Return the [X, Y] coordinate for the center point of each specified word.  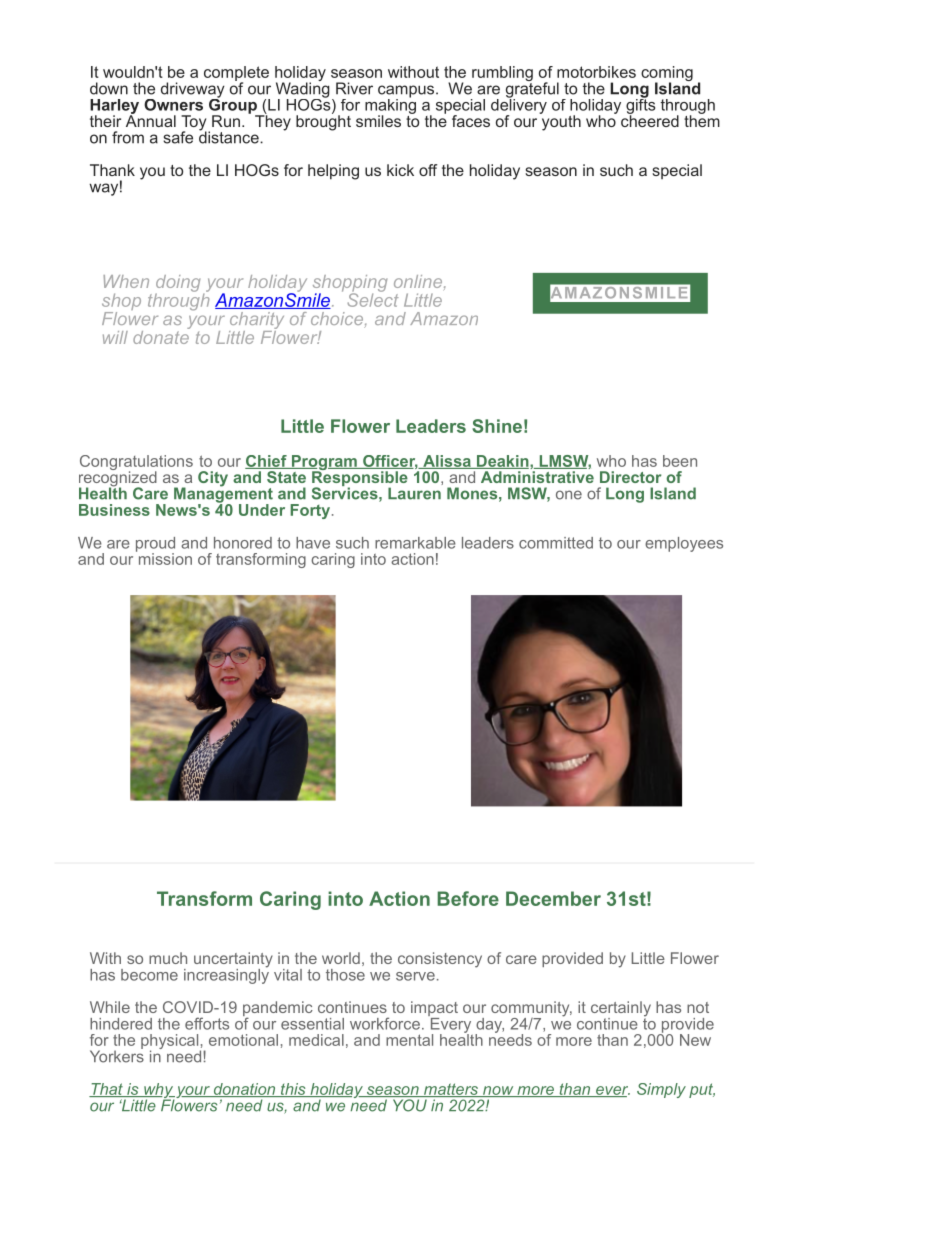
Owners [173, 105]
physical [171, 1043]
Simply [661, 1090]
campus [406, 92]
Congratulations [136, 464]
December [553, 898]
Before [468, 898]
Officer [389, 462]
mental [409, 1040]
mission [164, 557]
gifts [640, 106]
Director [631, 477]
